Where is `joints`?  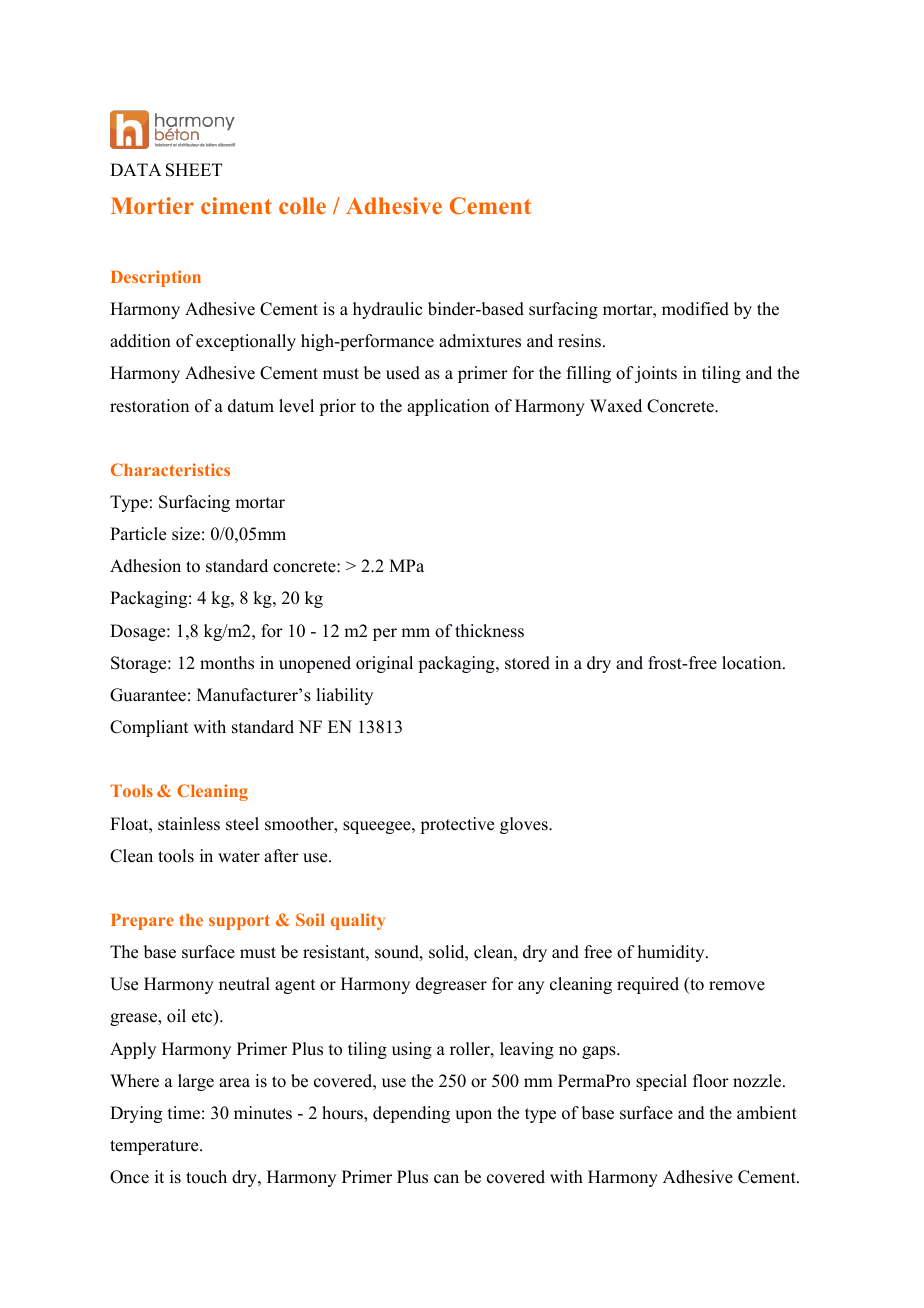
joints is located at coordinates (656, 374).
